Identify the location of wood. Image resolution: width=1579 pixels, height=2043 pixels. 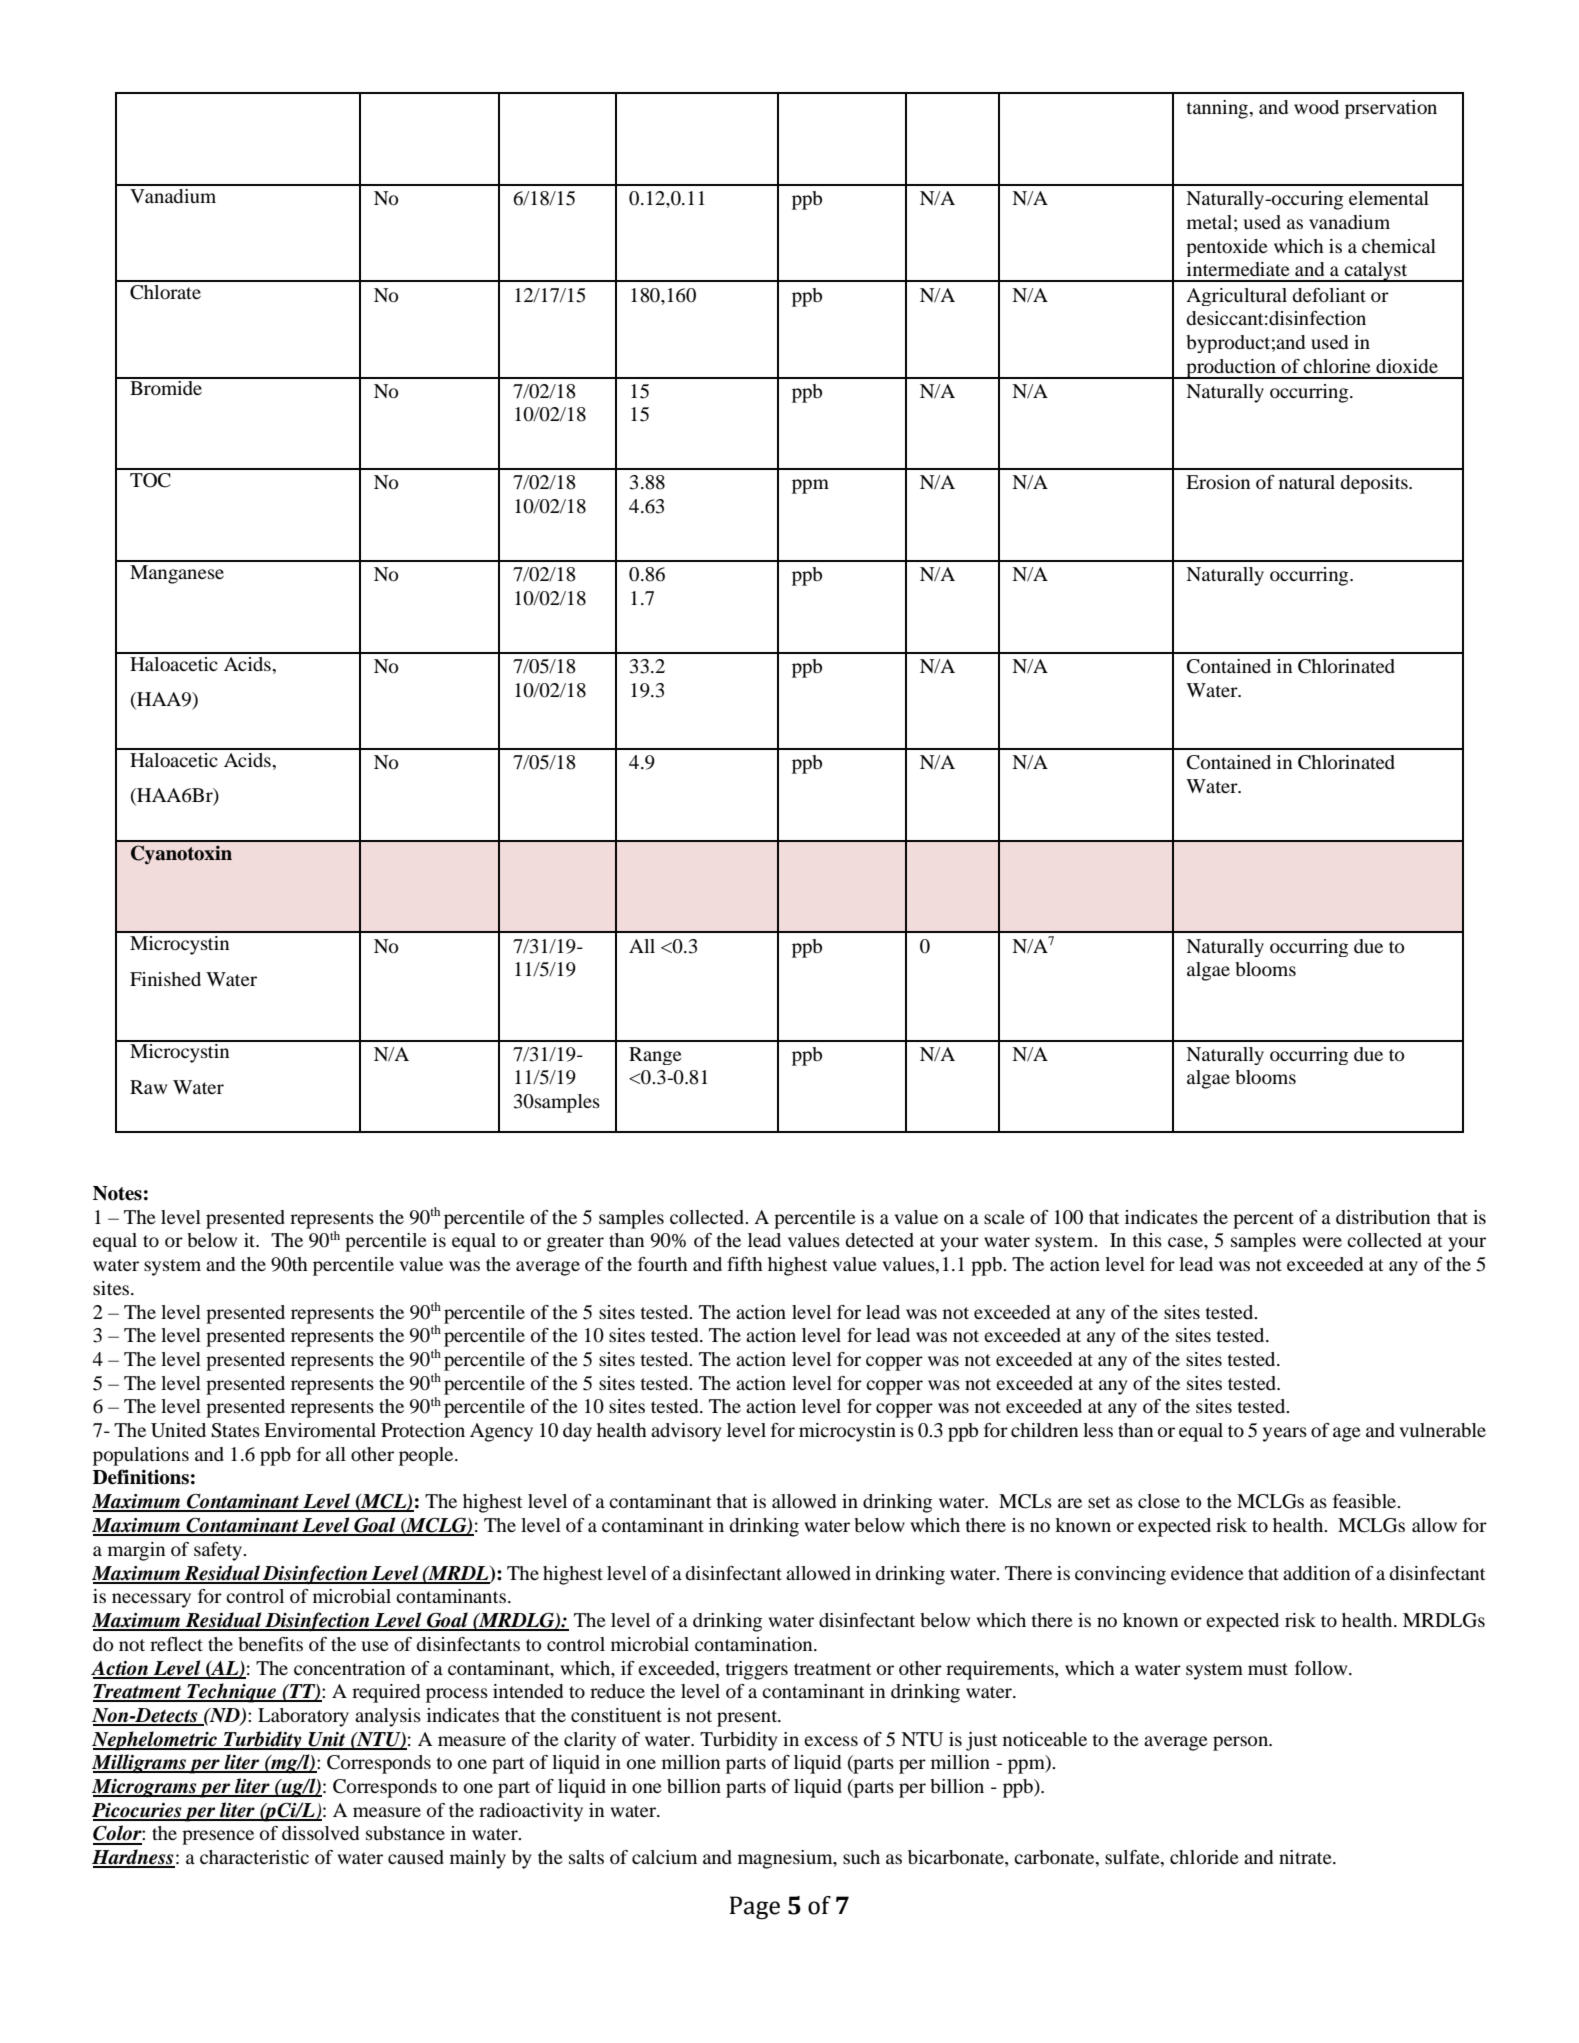
(1316, 107).
